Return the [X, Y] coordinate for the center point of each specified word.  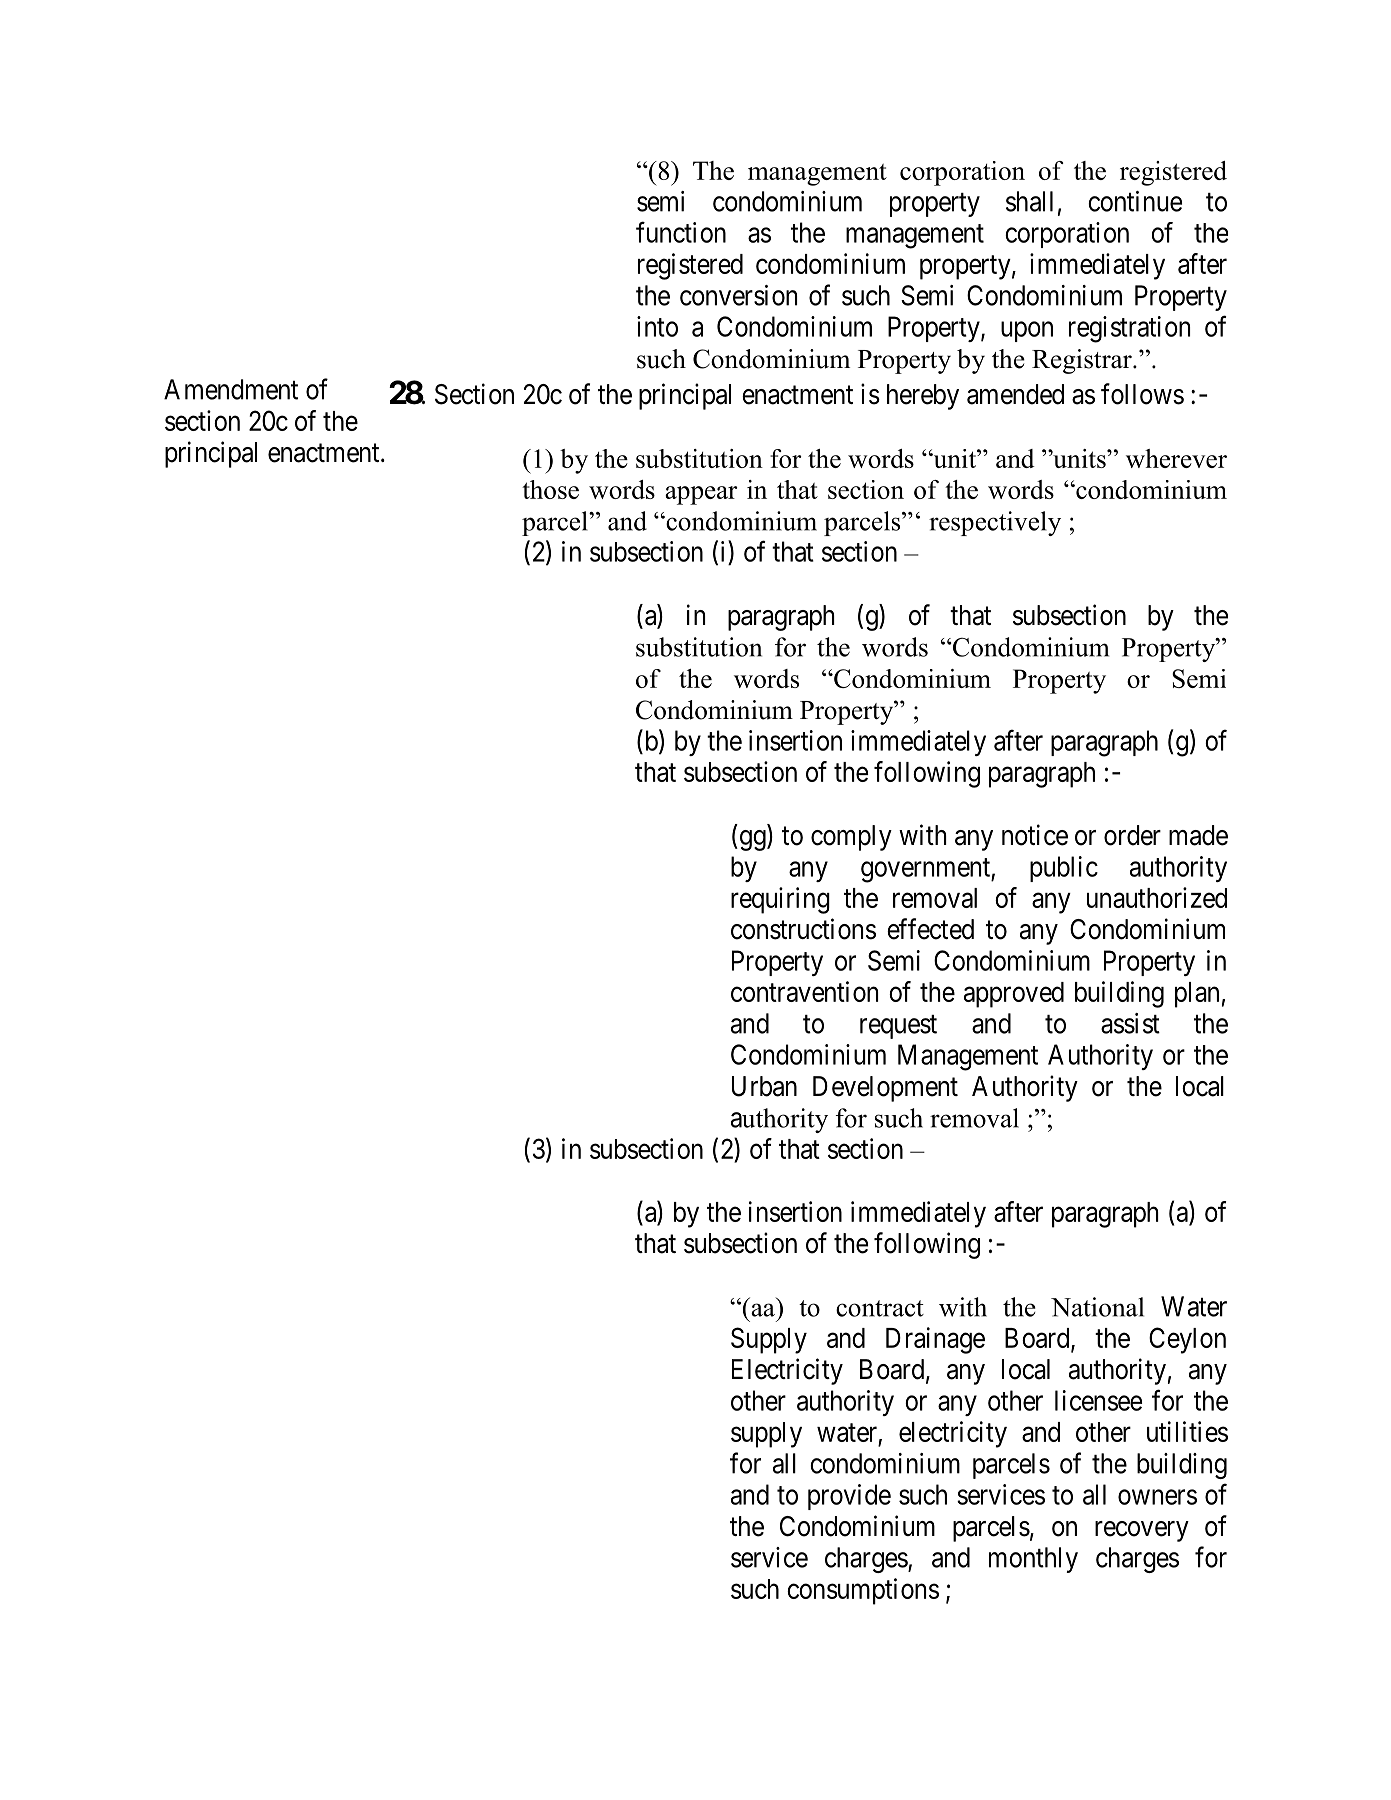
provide [849, 1497]
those [550, 489]
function [681, 232]
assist [1130, 1023]
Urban [764, 1086]
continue [1135, 201]
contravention [804, 991]
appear [701, 495]
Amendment [231, 389]
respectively [995, 523]
